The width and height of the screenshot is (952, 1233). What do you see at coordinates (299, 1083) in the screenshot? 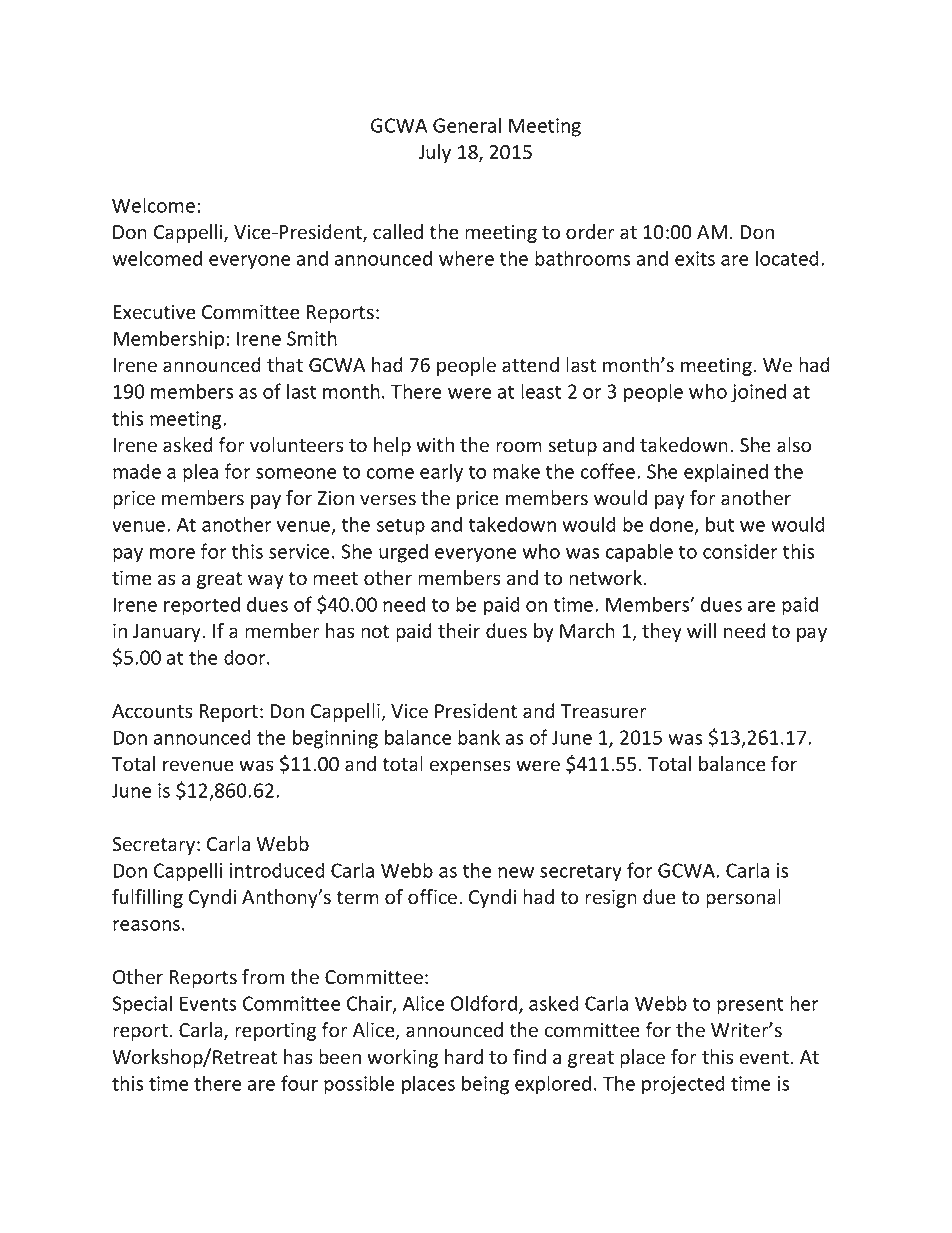
I see `four` at bounding box center [299, 1083].
